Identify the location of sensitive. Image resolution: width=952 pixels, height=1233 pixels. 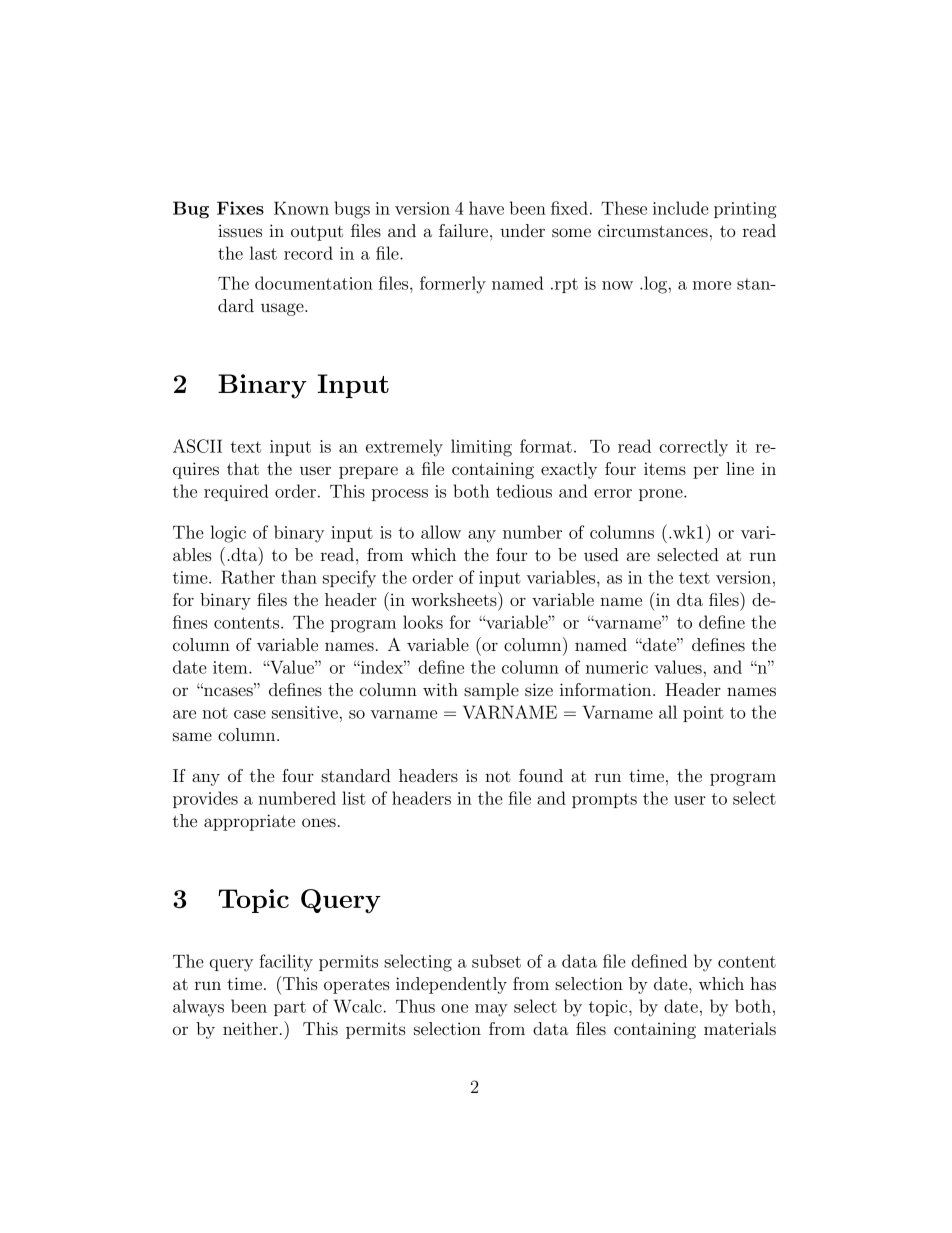
(305, 712).
